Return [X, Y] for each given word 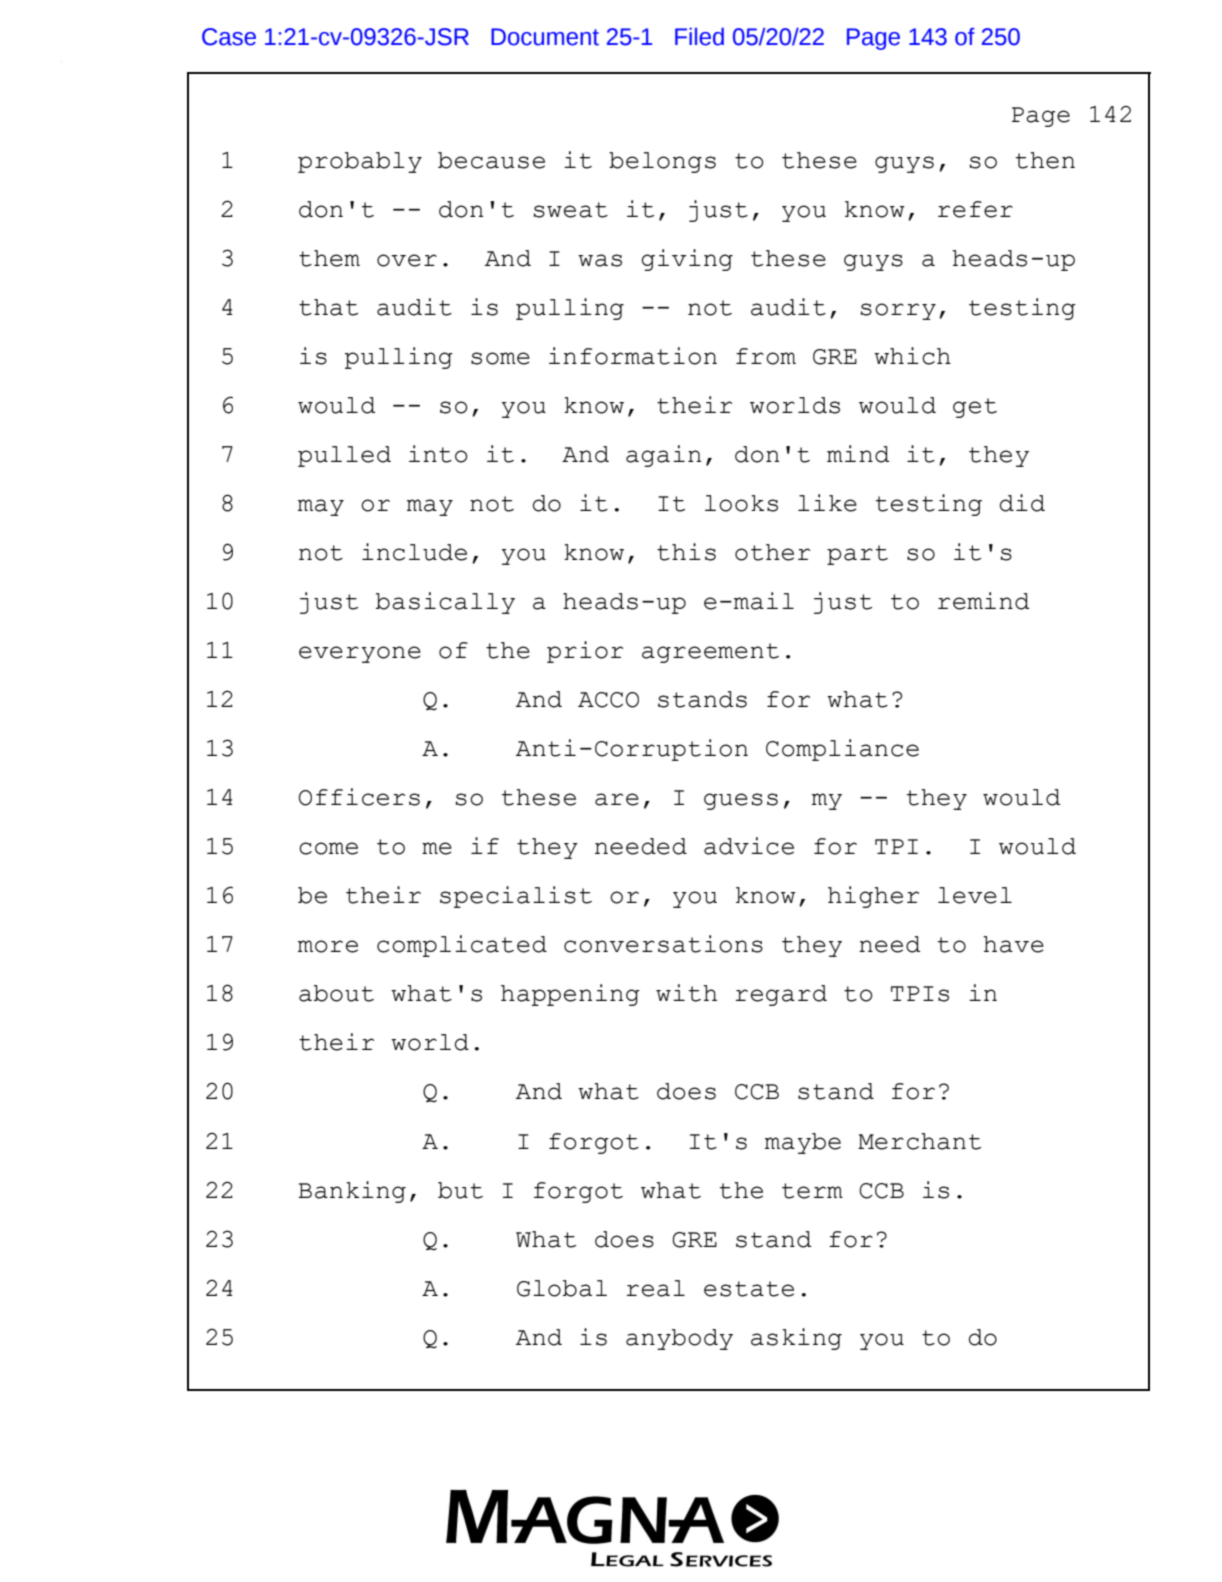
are [617, 799]
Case [229, 37]
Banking [352, 1192]
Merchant [919, 1141]
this [686, 552]
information [633, 356]
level [975, 895]
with [686, 993]
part [857, 555]
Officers [359, 797]
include [414, 552]
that [328, 307]
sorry [898, 311]
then [1045, 160]
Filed [699, 37]
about [336, 993]
